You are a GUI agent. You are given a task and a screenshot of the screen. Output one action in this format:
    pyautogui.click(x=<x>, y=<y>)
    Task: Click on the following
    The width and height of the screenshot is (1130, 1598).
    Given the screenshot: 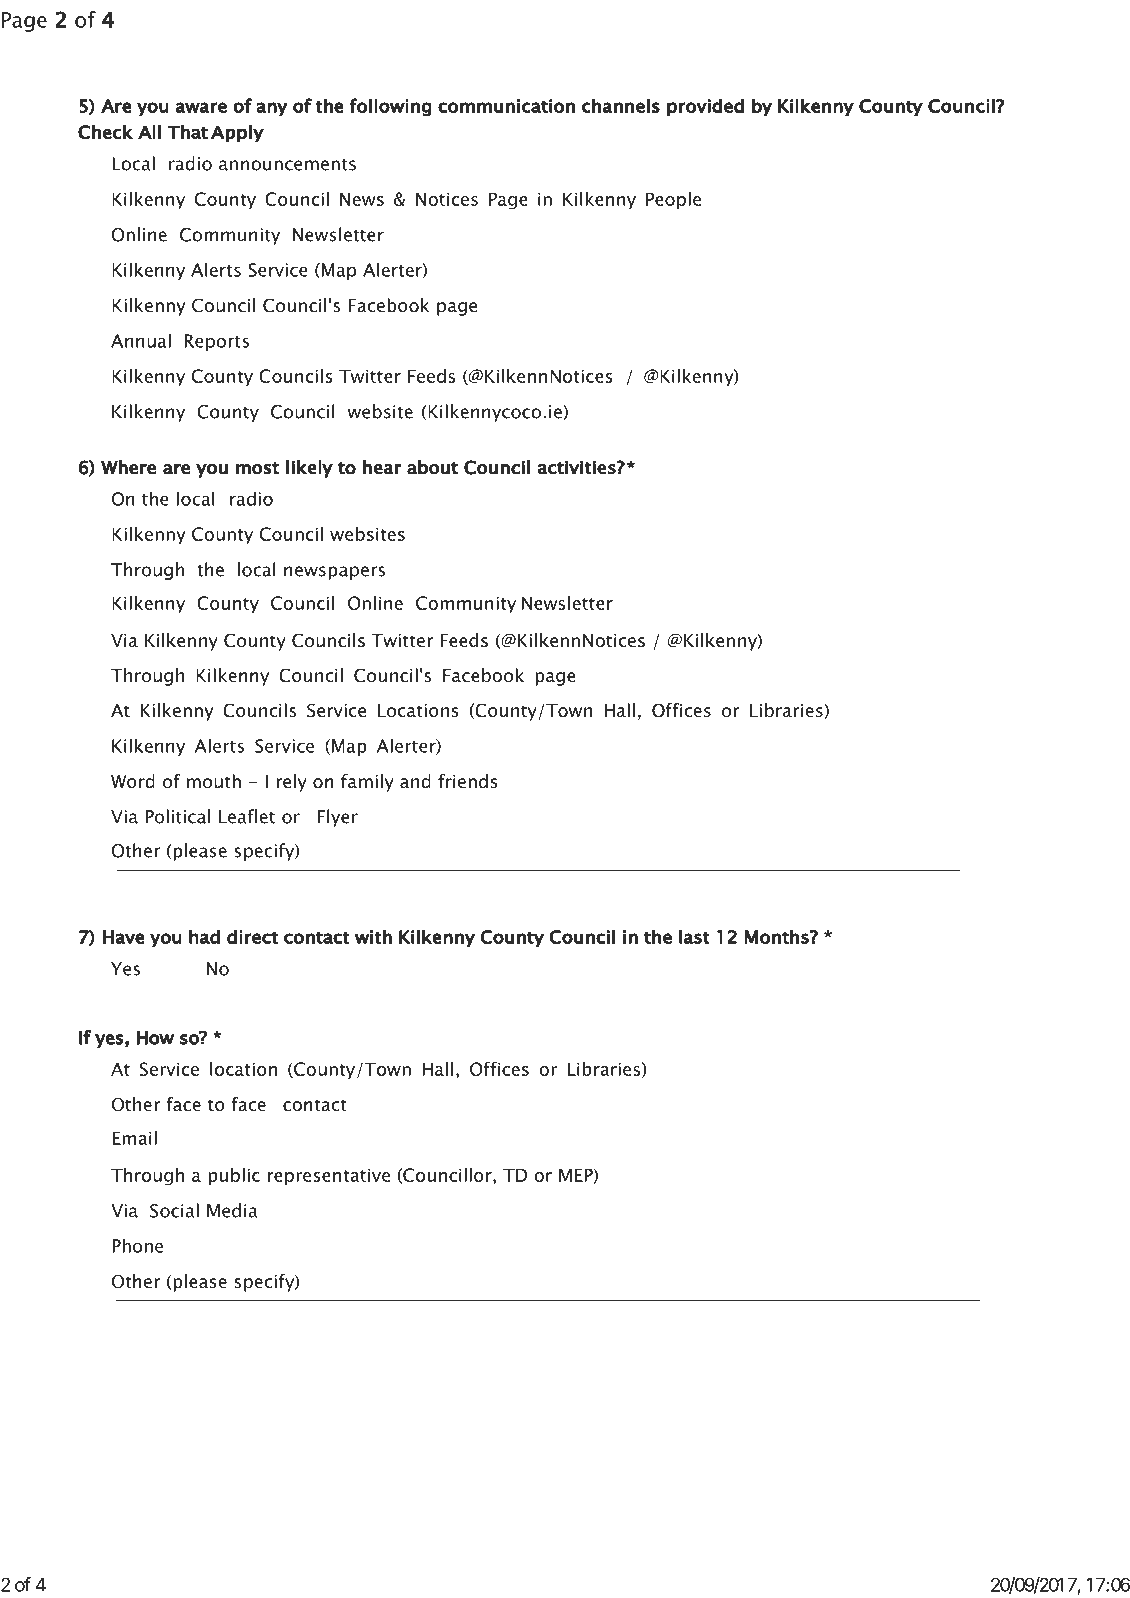 What is the action you would take?
    pyautogui.click(x=391, y=107)
